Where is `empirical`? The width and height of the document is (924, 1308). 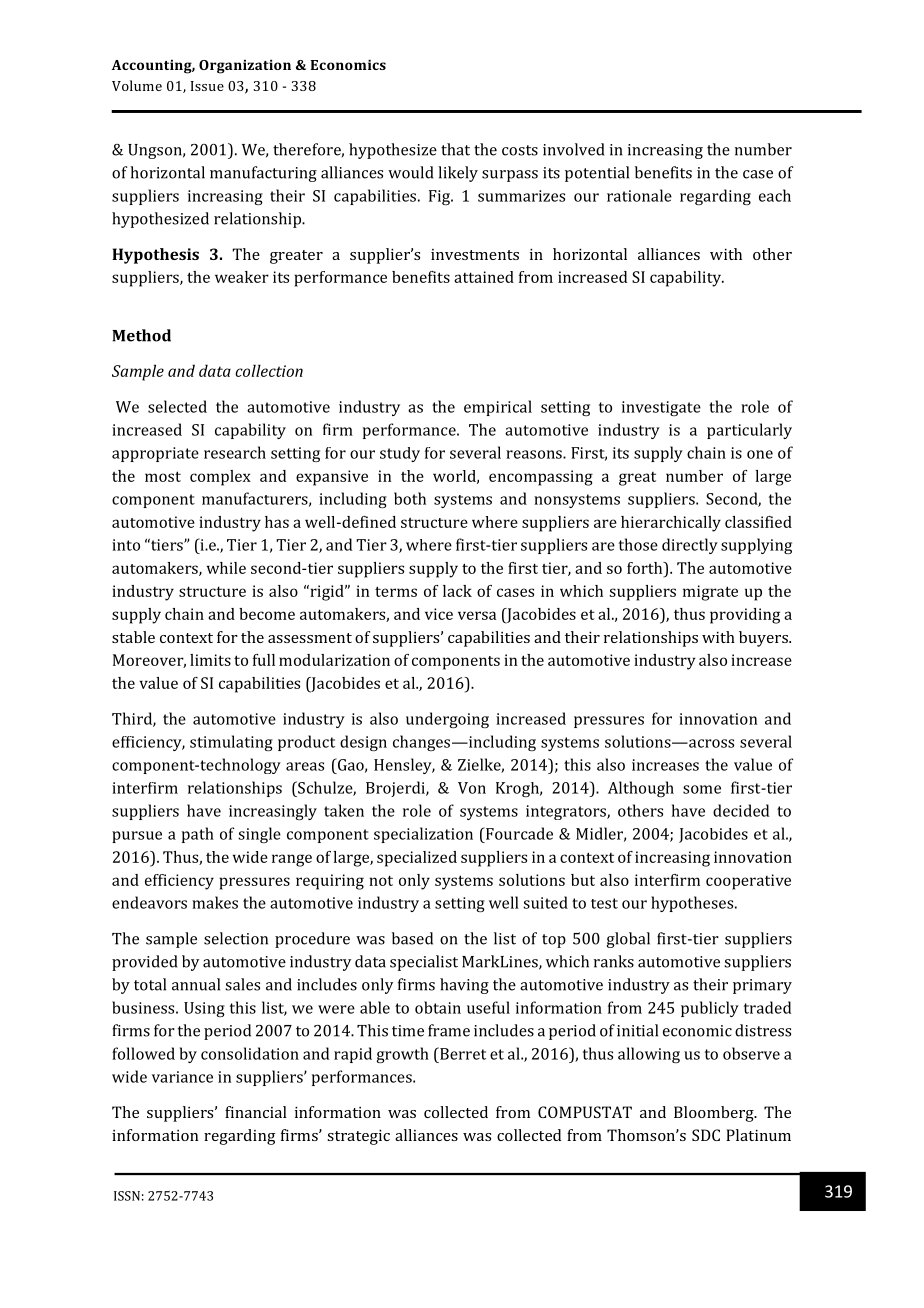 empirical is located at coordinates (498, 408).
